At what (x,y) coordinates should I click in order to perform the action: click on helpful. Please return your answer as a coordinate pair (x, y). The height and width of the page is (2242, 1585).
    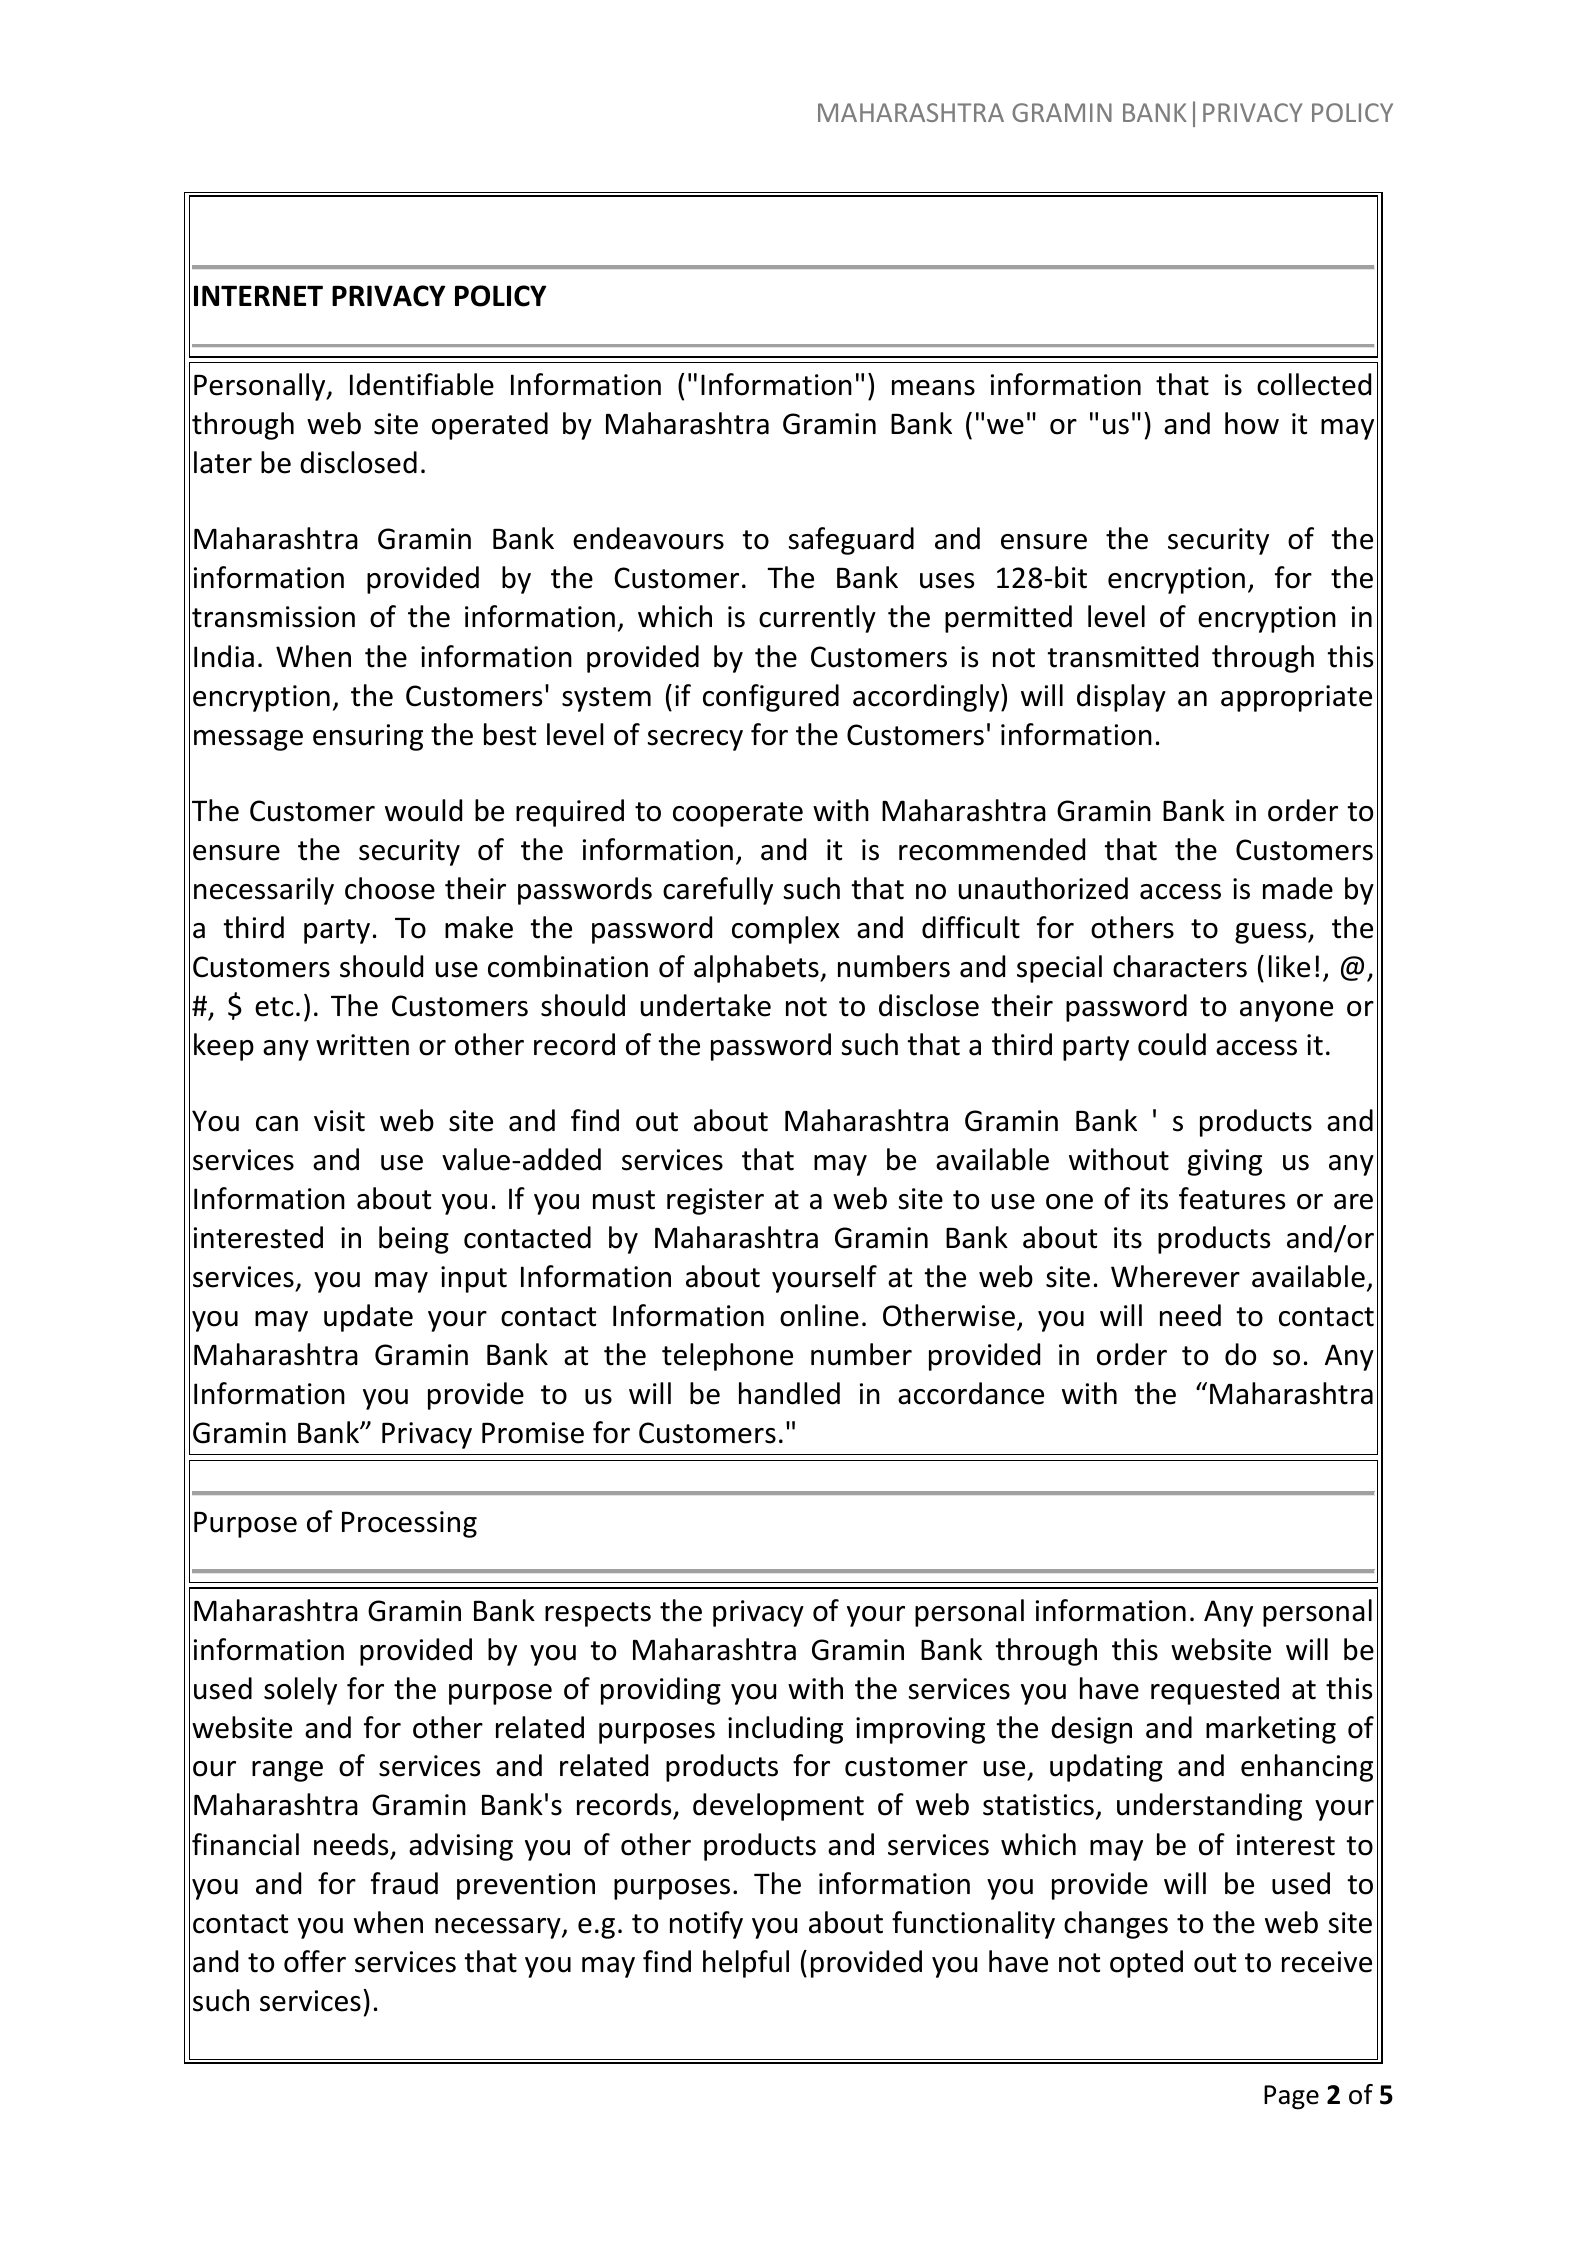
    Looking at the image, I should click on (746, 1964).
